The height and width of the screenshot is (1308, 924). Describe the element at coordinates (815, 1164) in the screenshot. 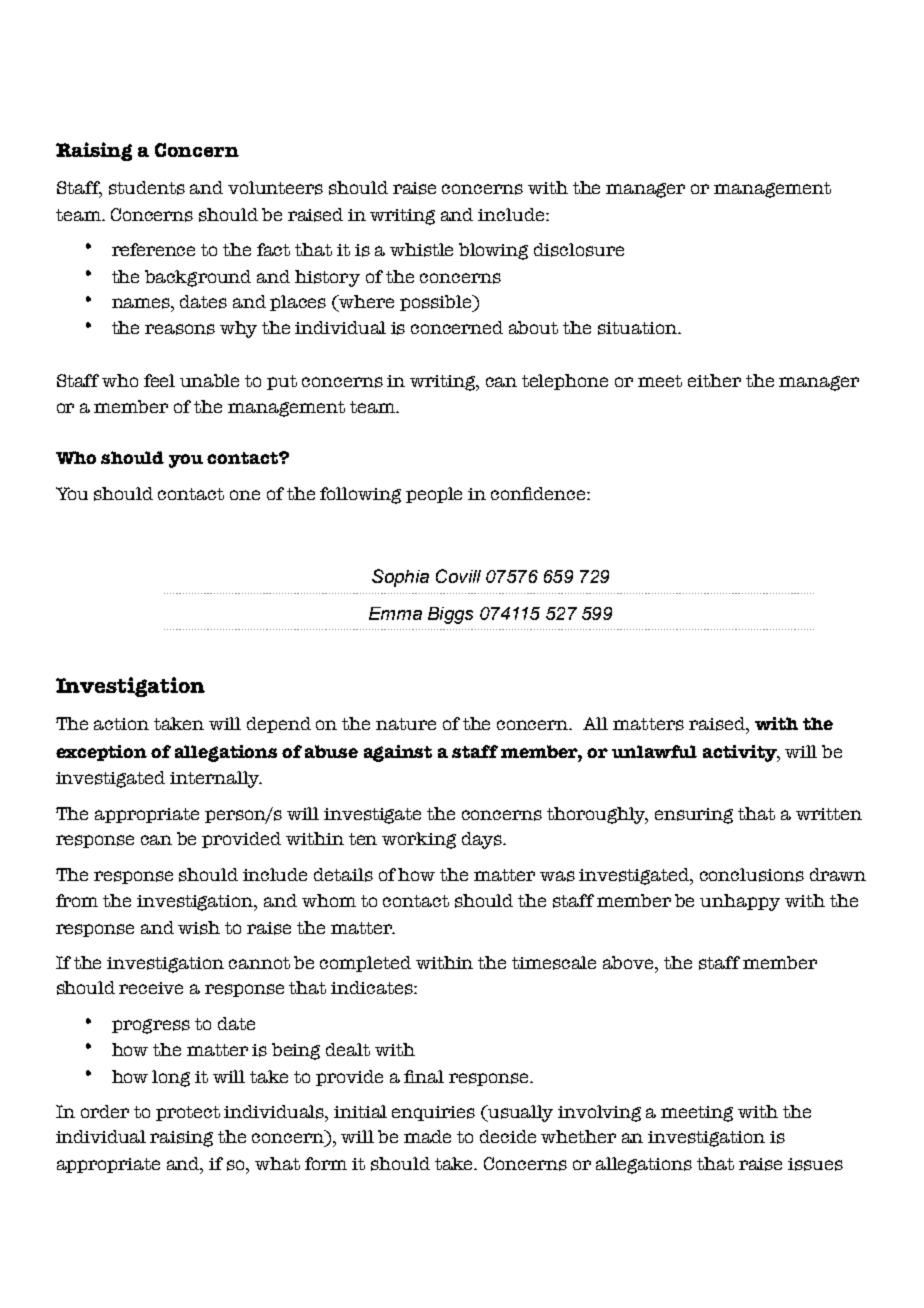

I see `issues` at that location.
